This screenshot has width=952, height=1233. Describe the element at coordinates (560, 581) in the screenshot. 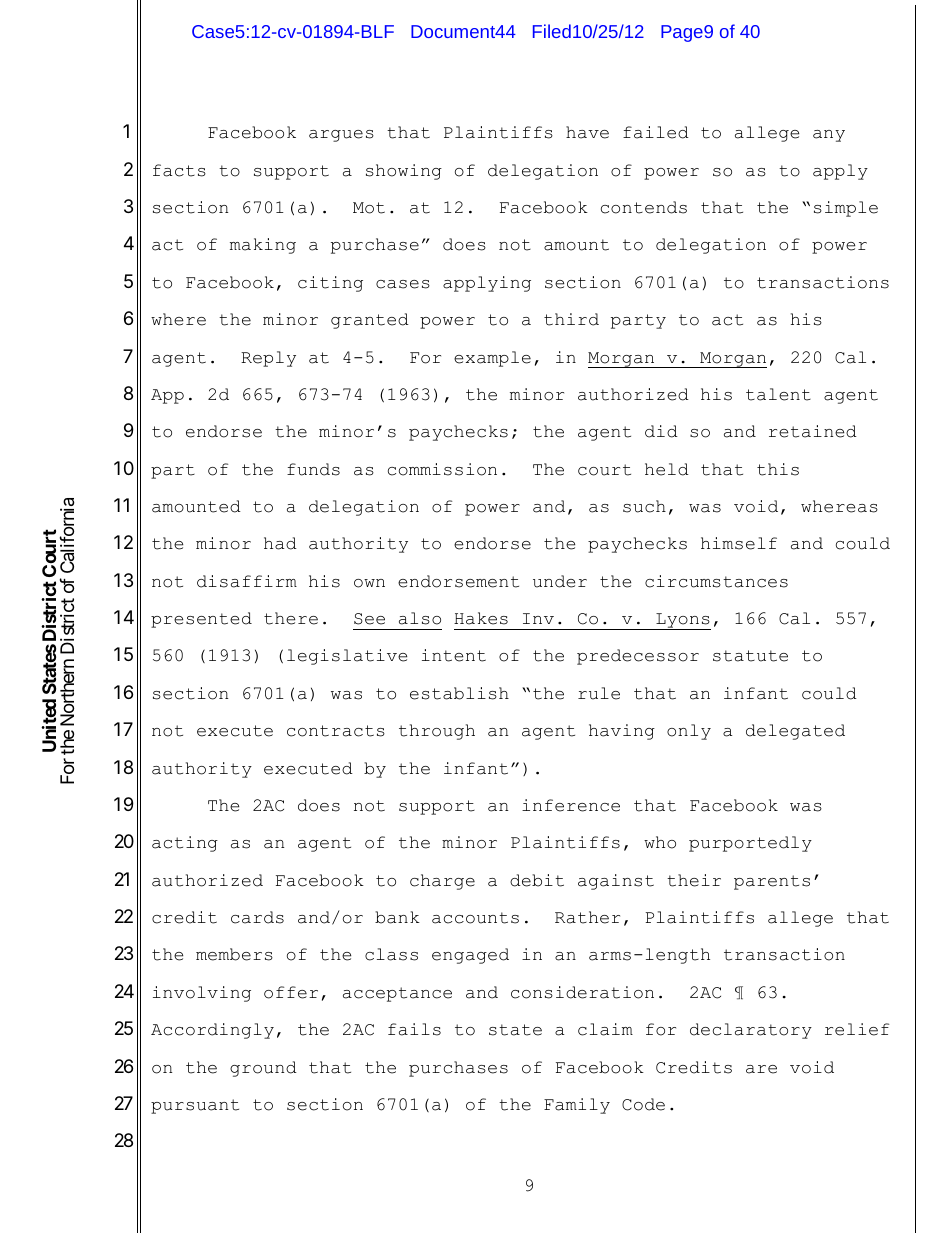

I see `under` at that location.
